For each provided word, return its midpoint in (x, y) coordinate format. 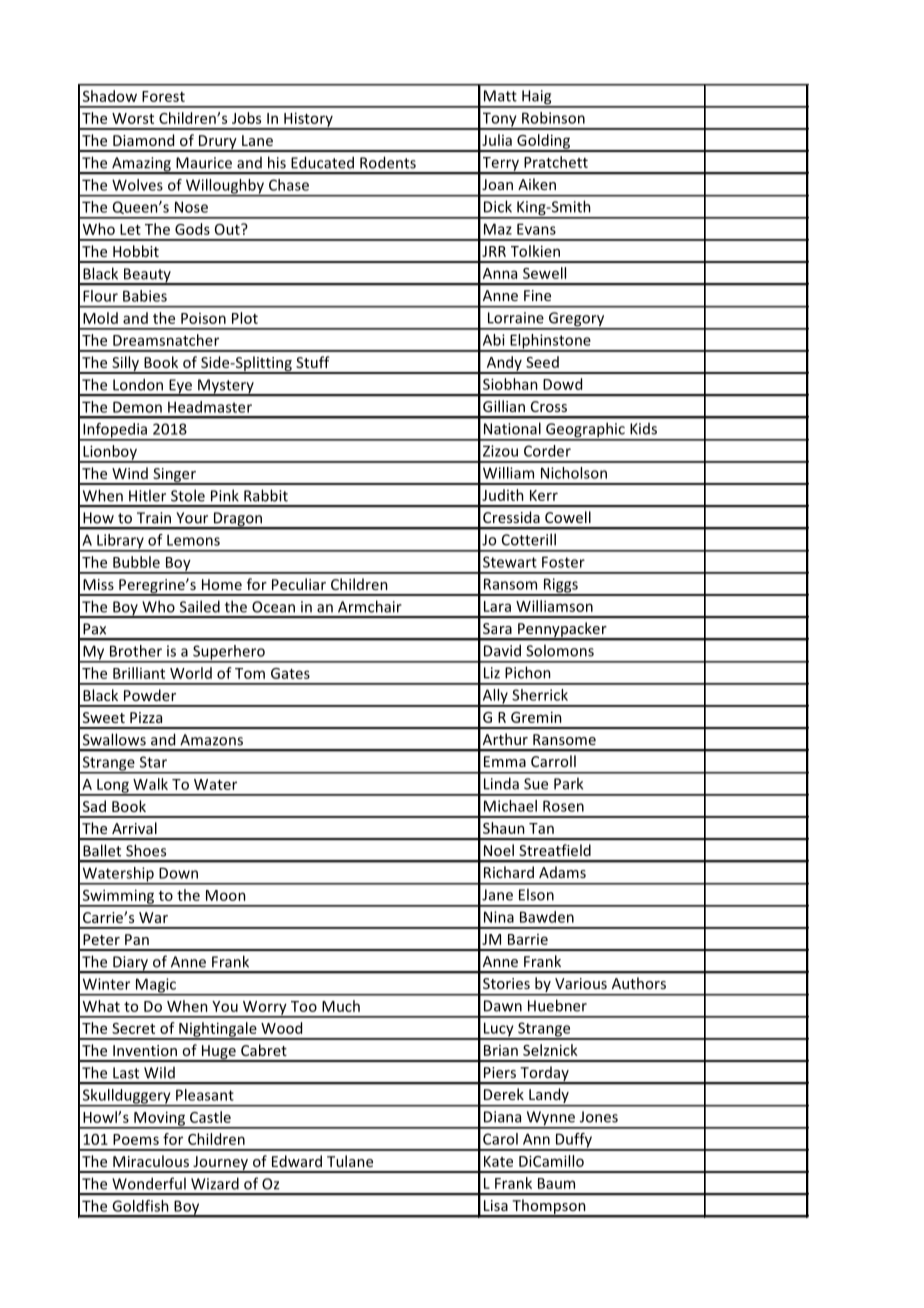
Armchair (370, 606)
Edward (297, 1161)
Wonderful (149, 1183)
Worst (133, 118)
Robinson (553, 118)
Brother (136, 651)
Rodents (388, 162)
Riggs (560, 586)
